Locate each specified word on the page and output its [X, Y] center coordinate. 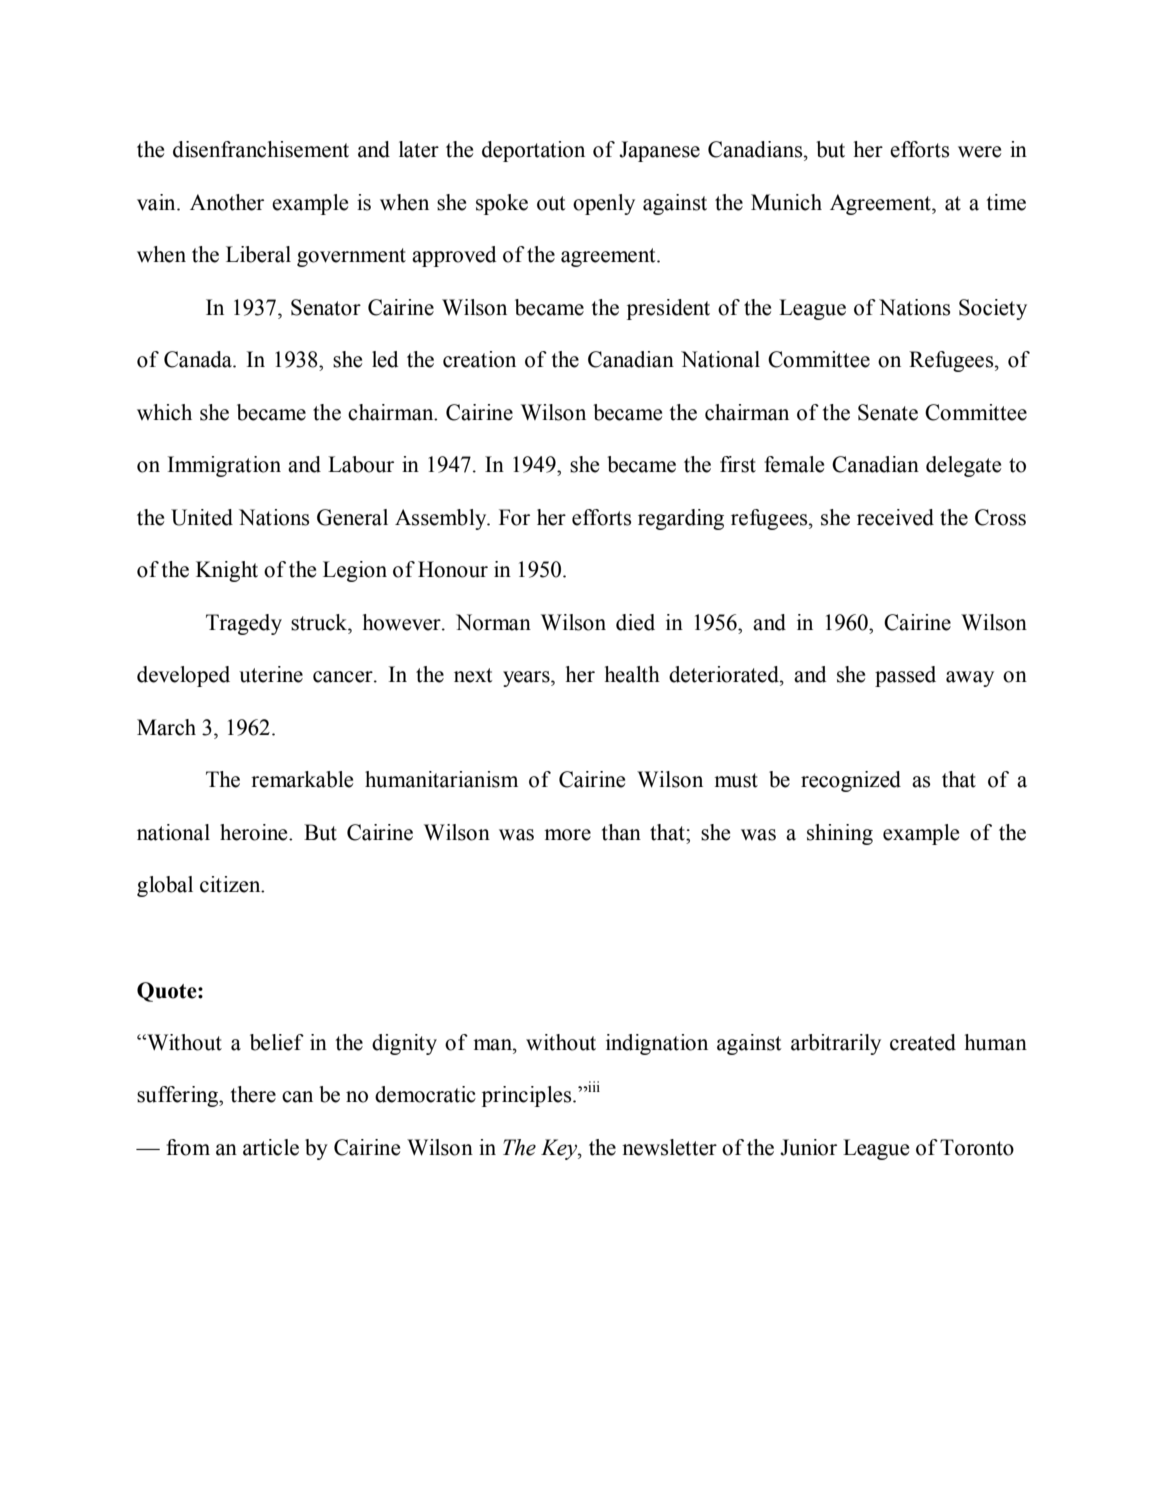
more [567, 835]
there [253, 1094]
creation [479, 359]
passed [905, 676]
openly [604, 204]
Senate [888, 412]
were [979, 152]
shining [840, 834]
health [632, 674]
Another [227, 202]
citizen [231, 884]
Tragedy [244, 624]
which [164, 412]
